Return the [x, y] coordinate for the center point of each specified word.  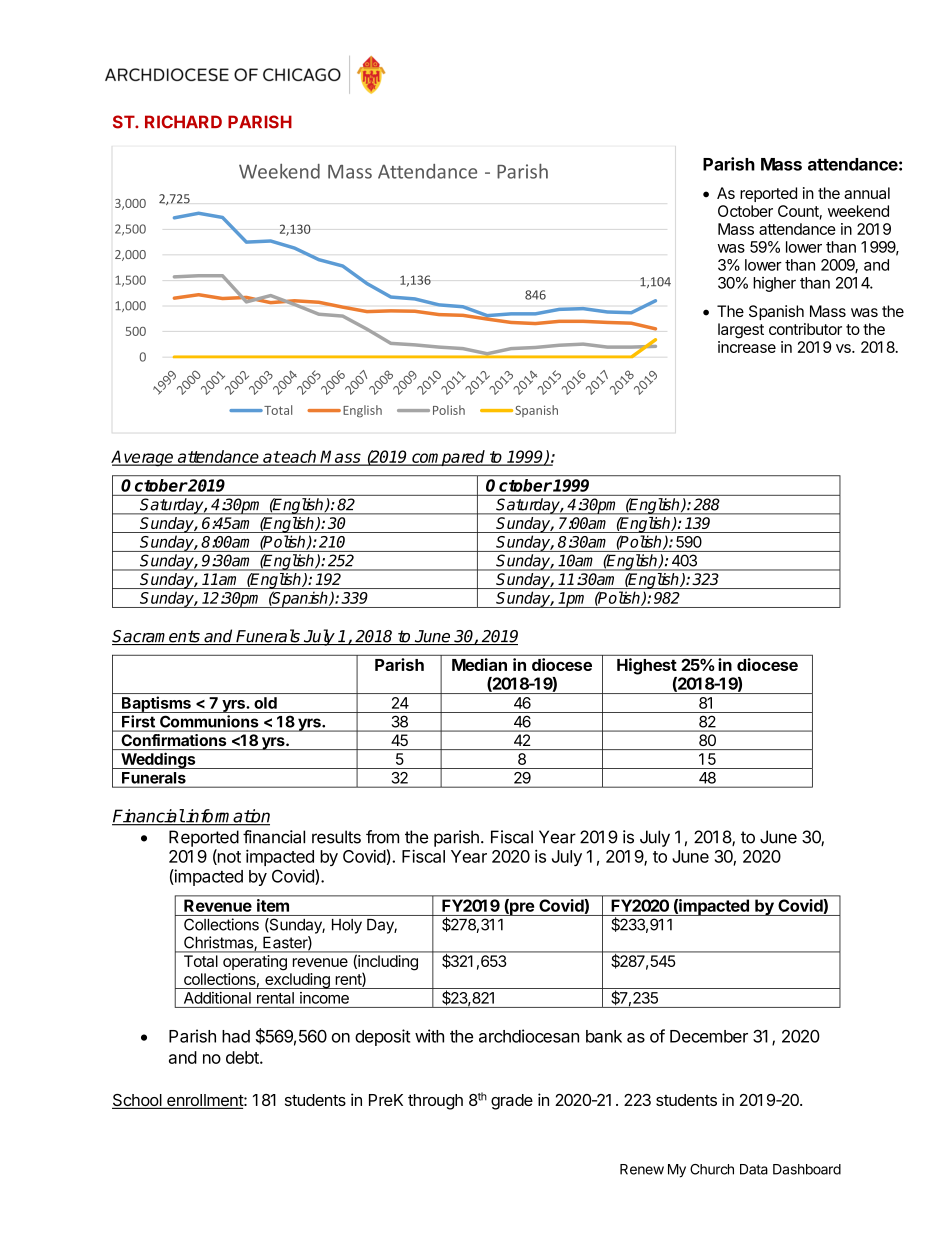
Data [754, 1169]
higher [774, 284]
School [138, 1101]
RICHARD [183, 122]
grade [512, 1102]
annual [867, 193]
